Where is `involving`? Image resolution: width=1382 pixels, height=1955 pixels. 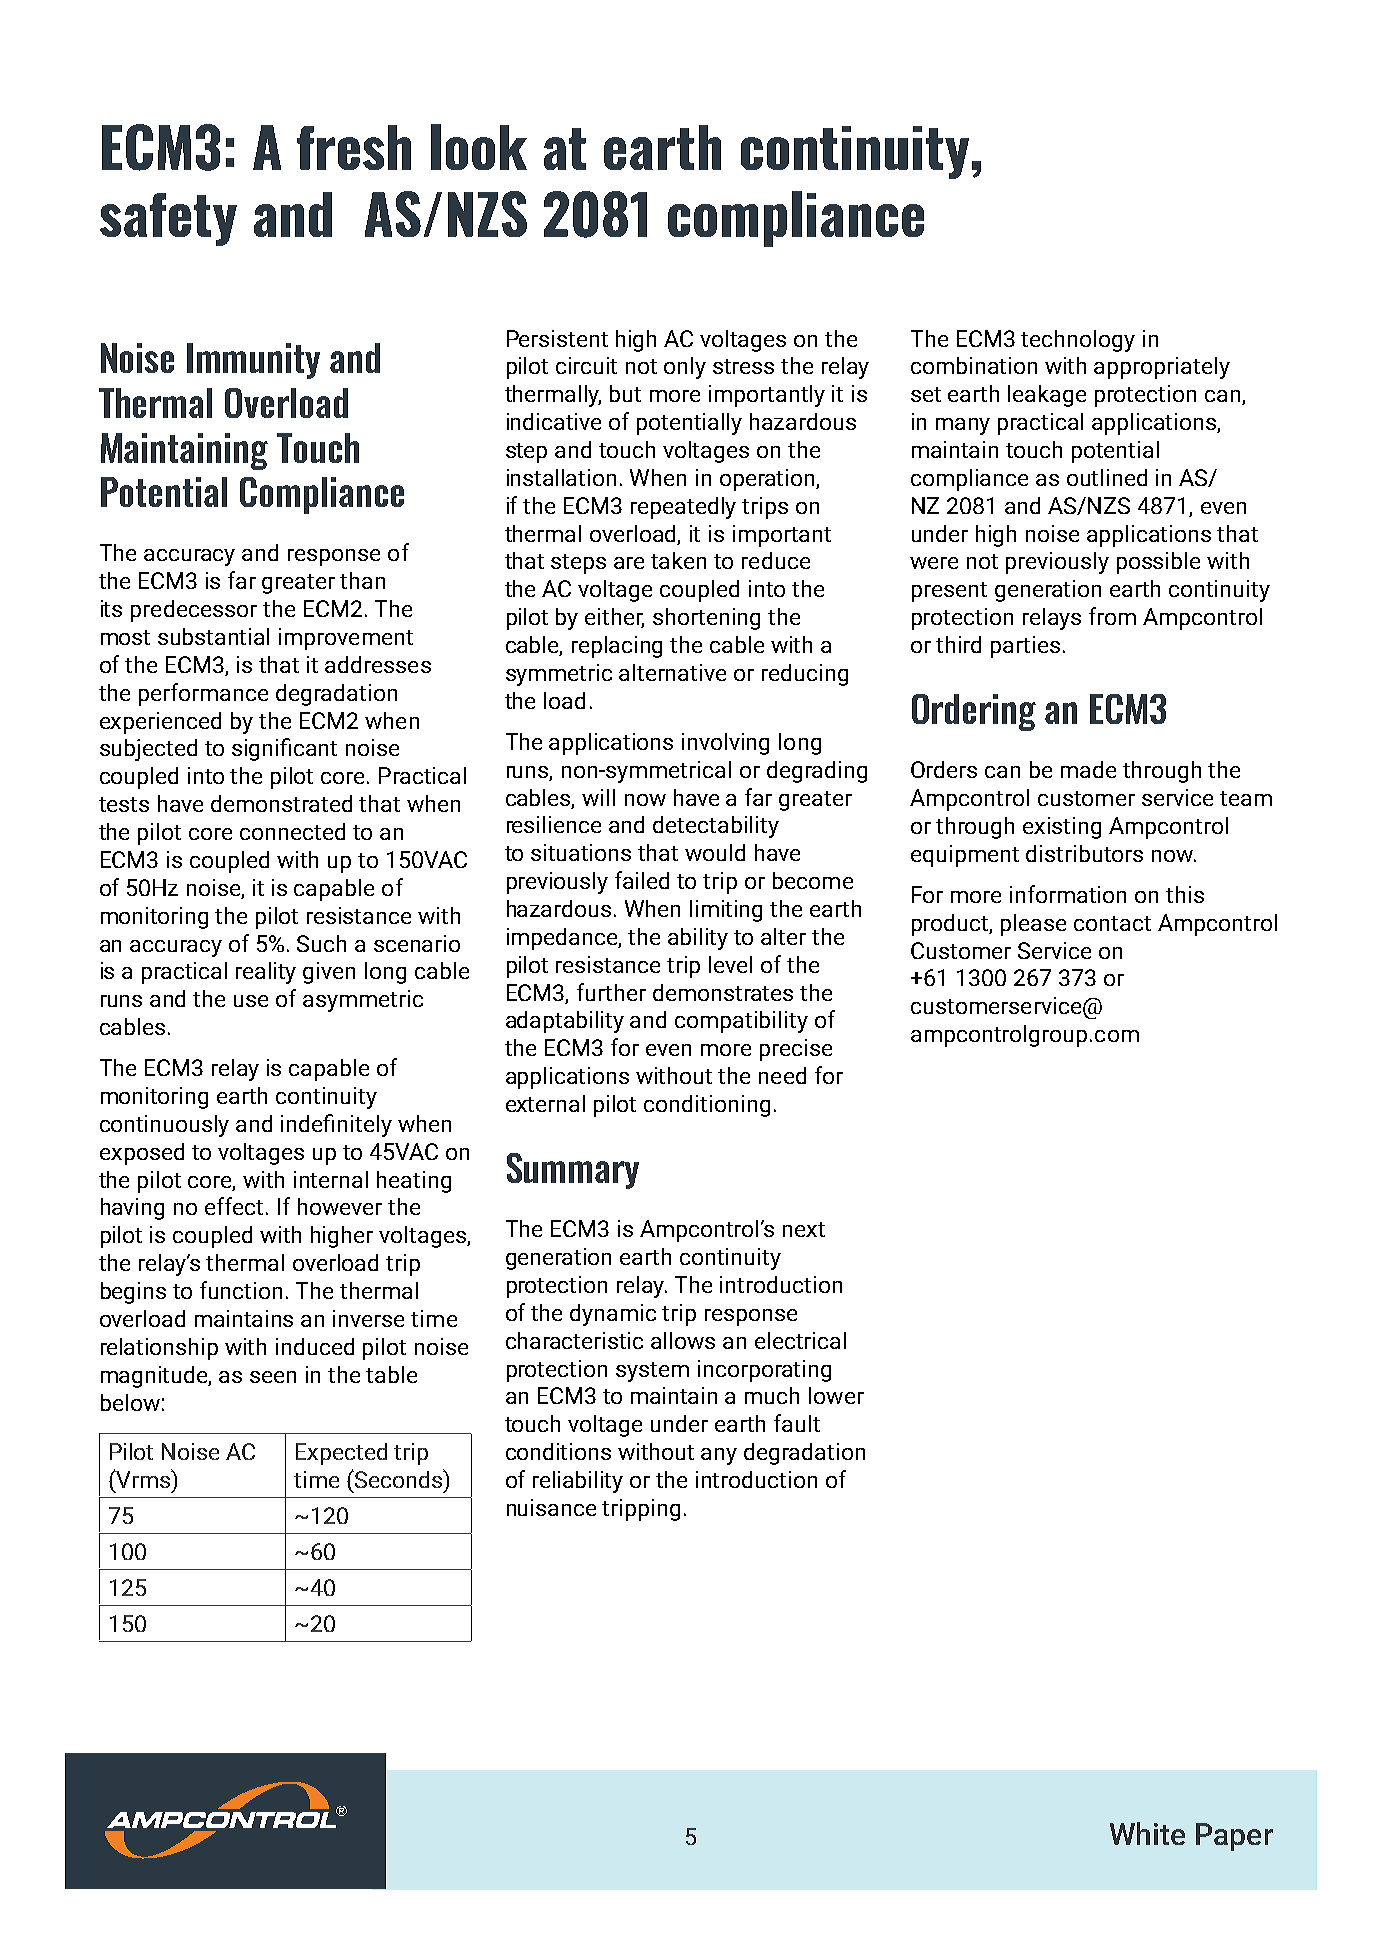
involving is located at coordinates (725, 744).
